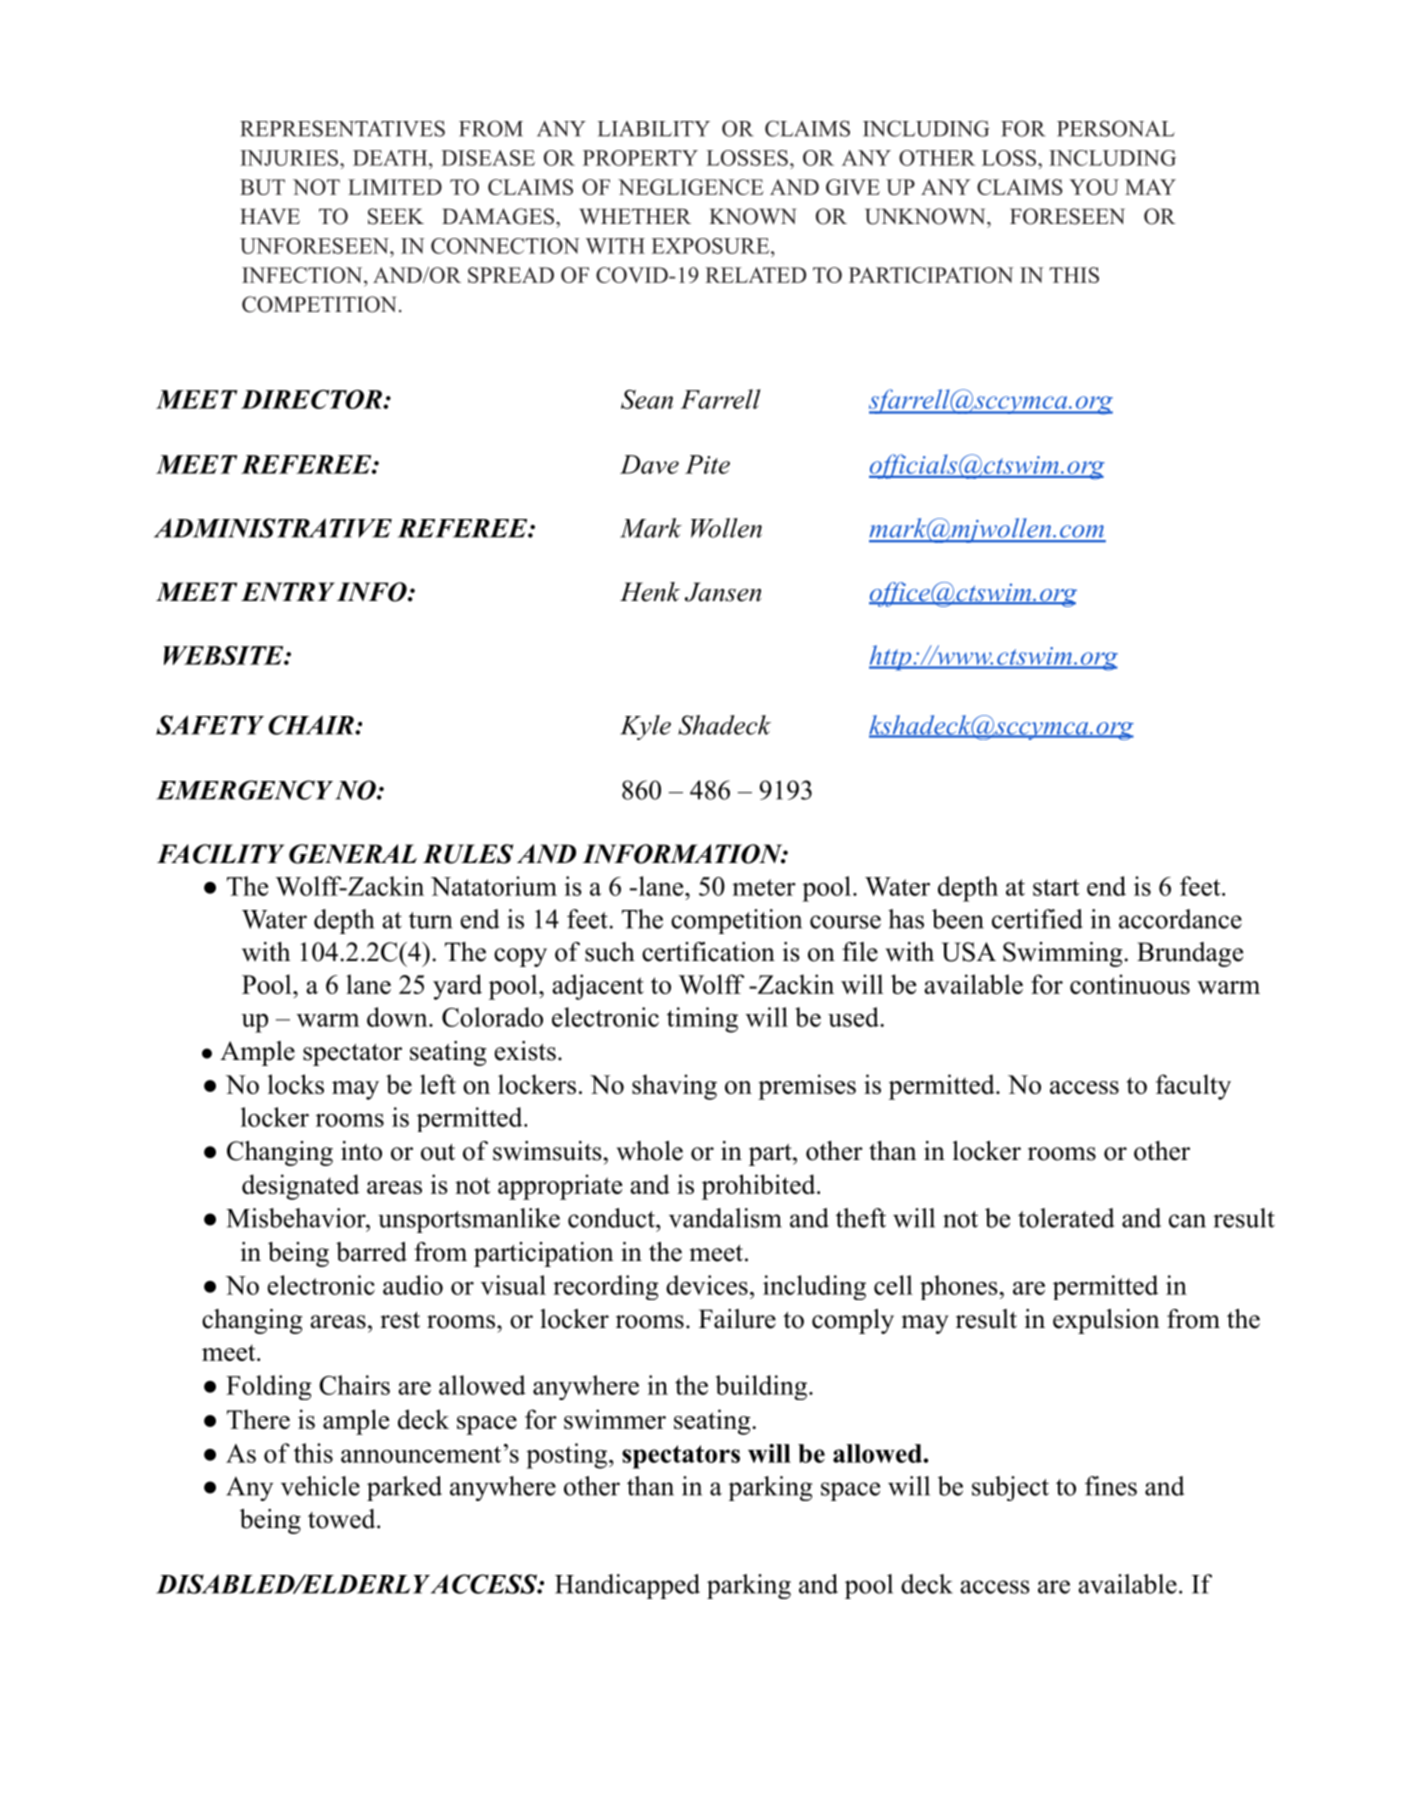  I want to click on Swimming, so click(1064, 954).
